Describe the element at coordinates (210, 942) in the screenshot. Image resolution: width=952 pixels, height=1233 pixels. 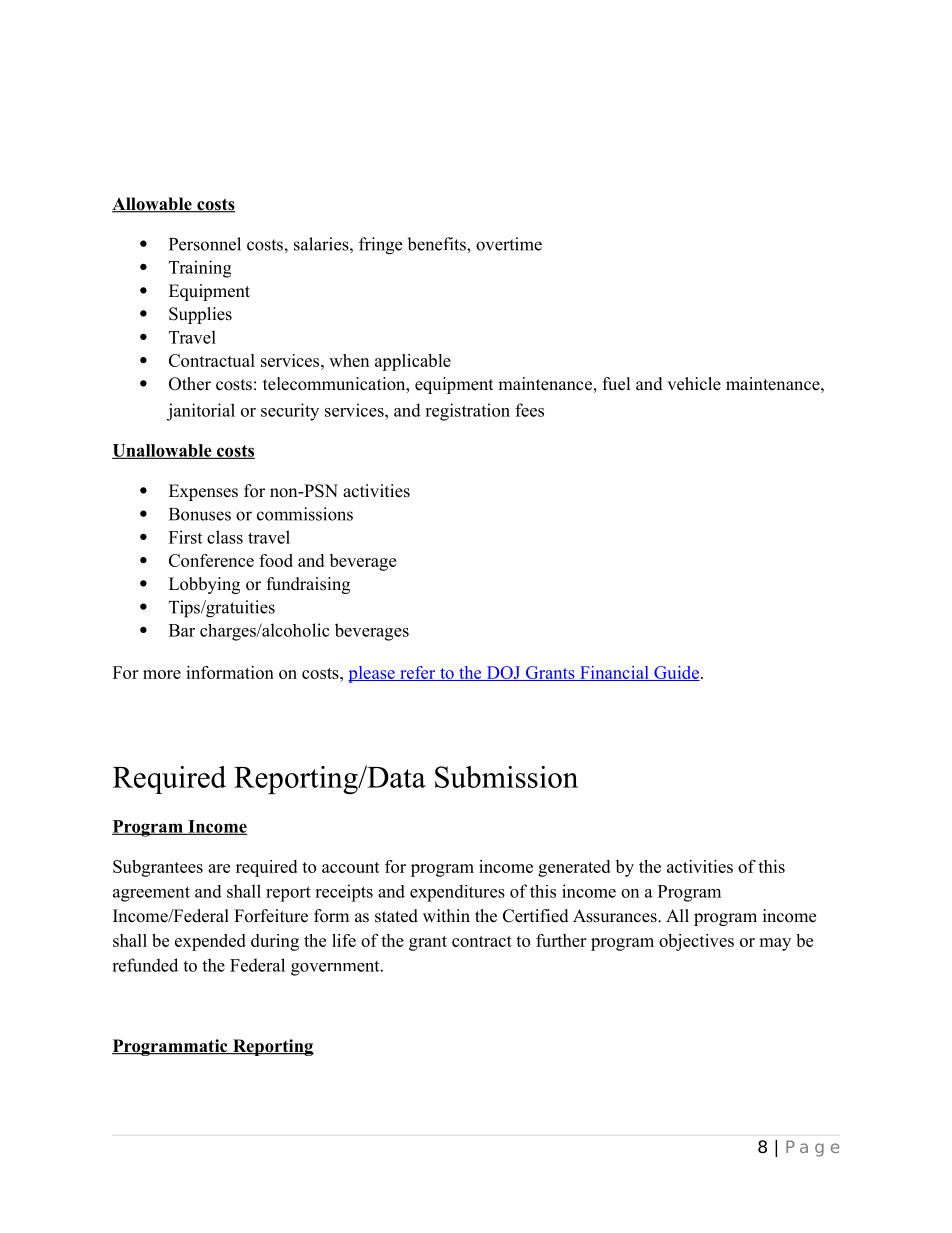
I see `expended` at that location.
